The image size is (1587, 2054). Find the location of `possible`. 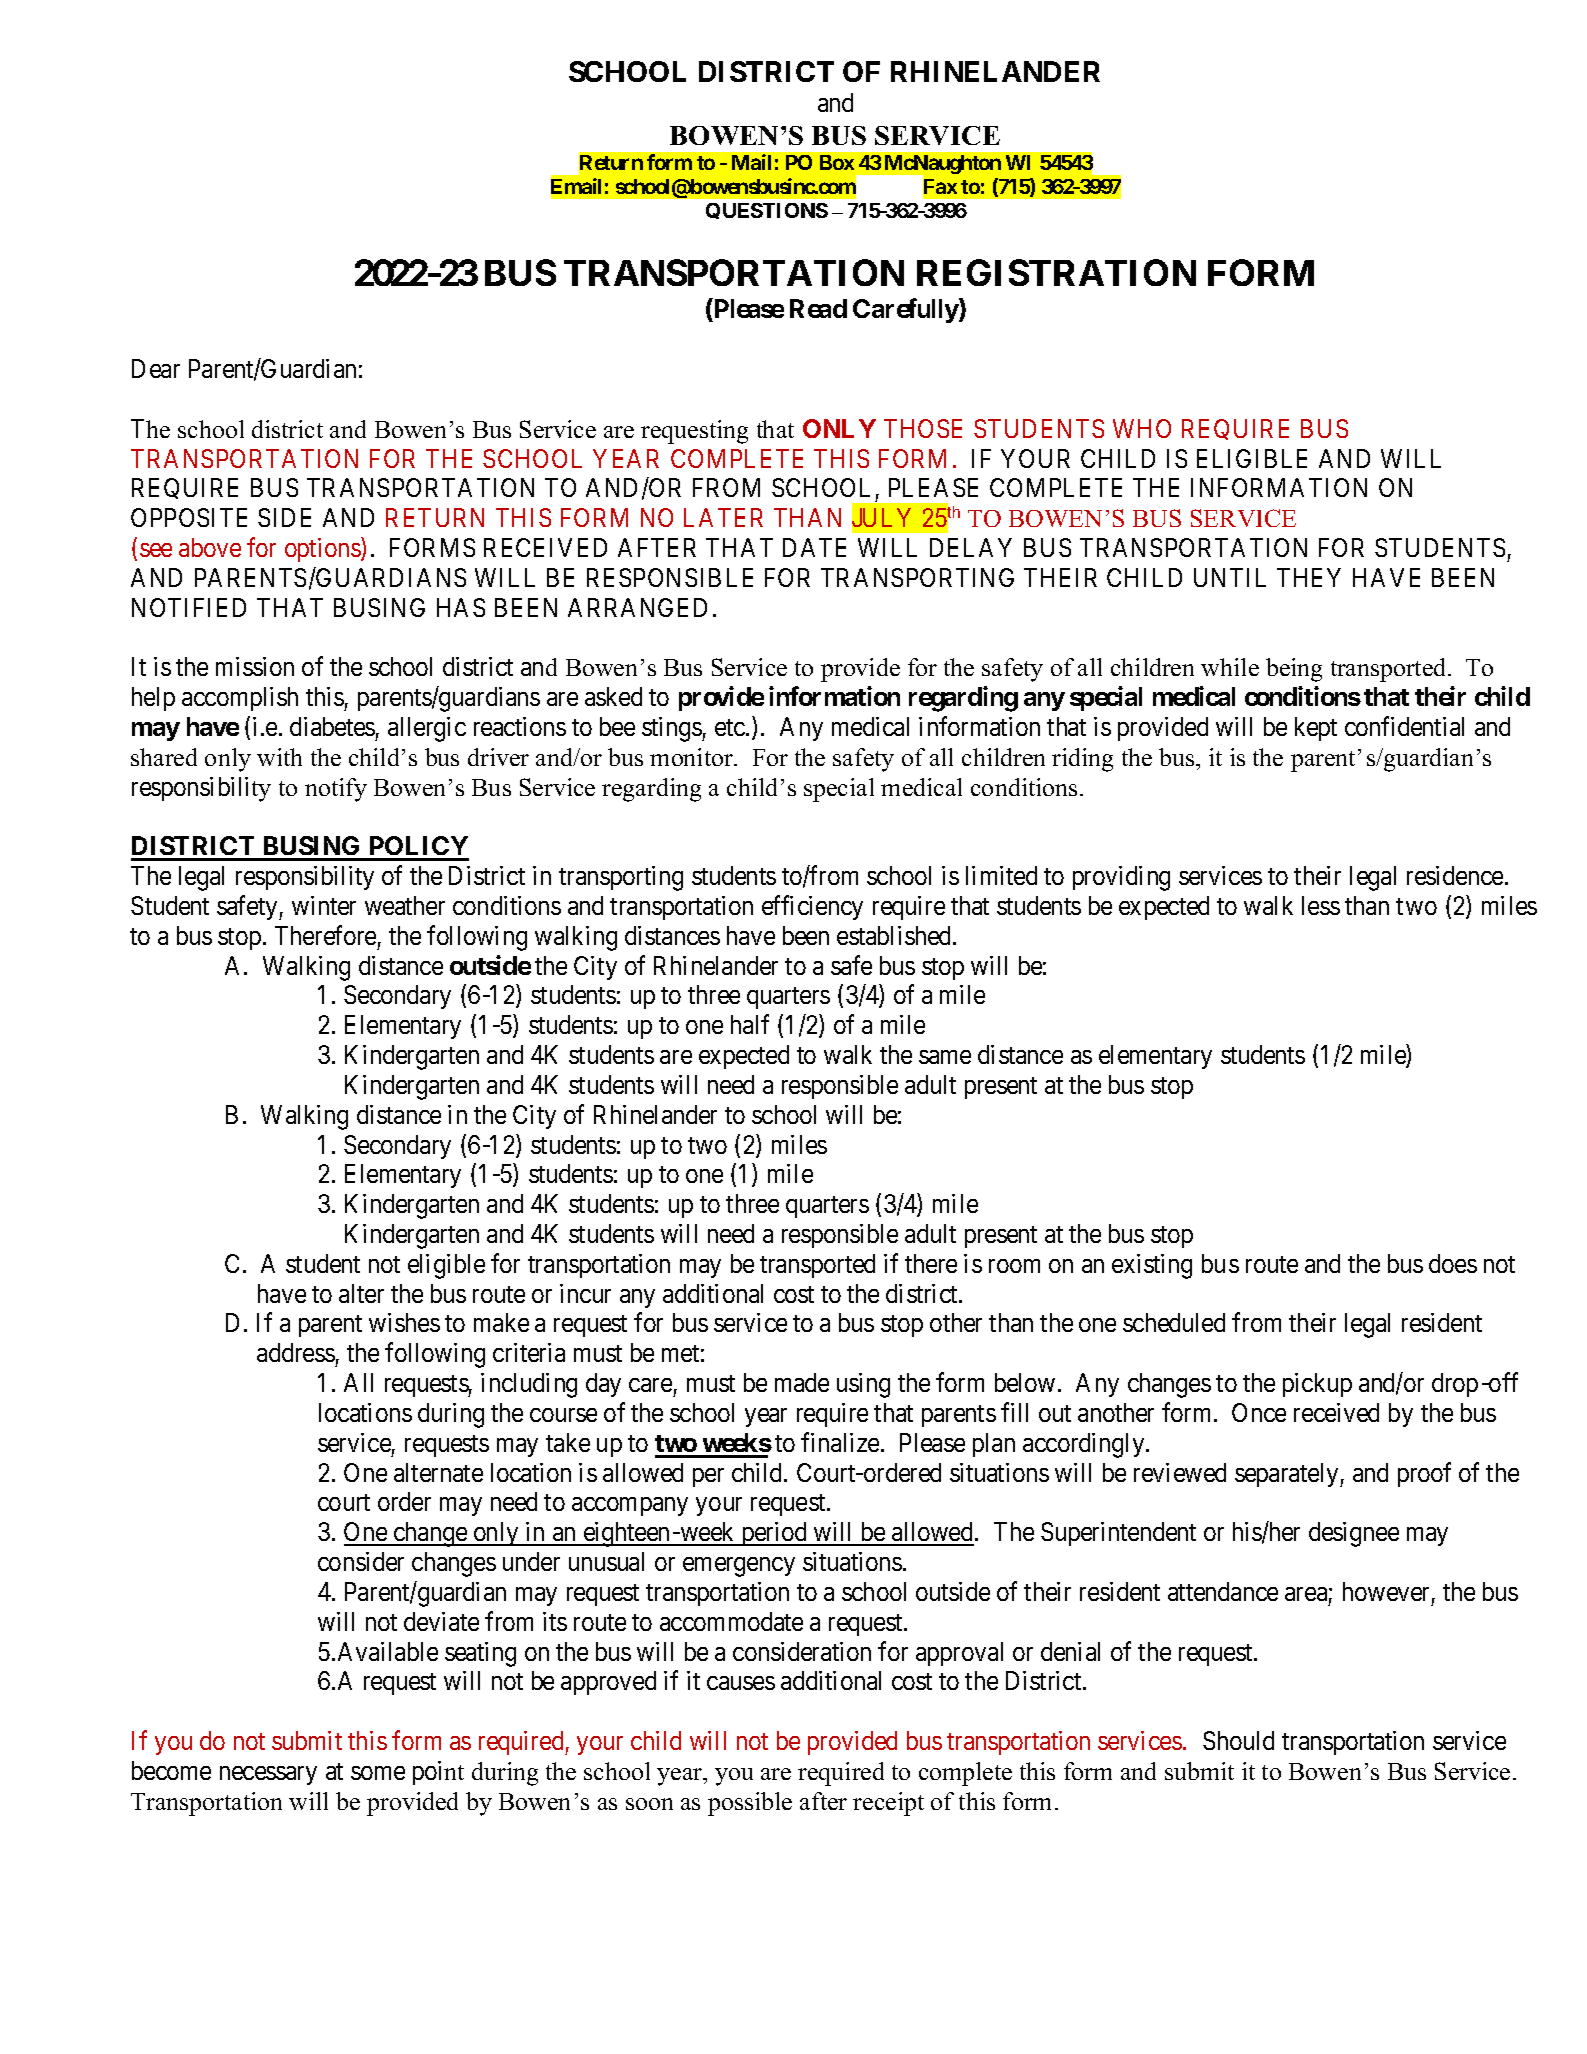

possible is located at coordinates (750, 1804).
